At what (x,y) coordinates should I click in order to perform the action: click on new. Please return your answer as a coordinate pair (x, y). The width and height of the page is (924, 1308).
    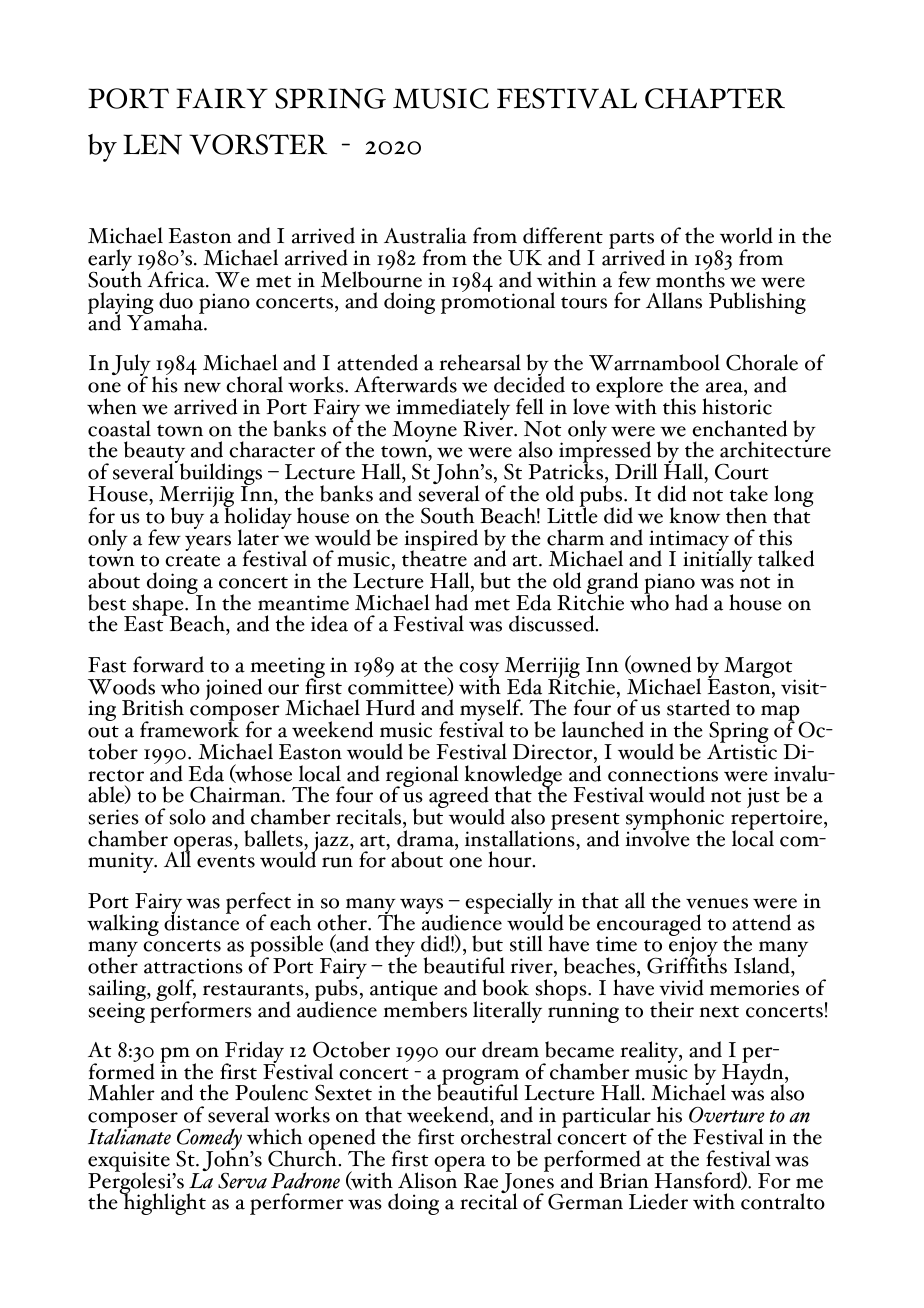
    Looking at the image, I should click on (202, 387).
